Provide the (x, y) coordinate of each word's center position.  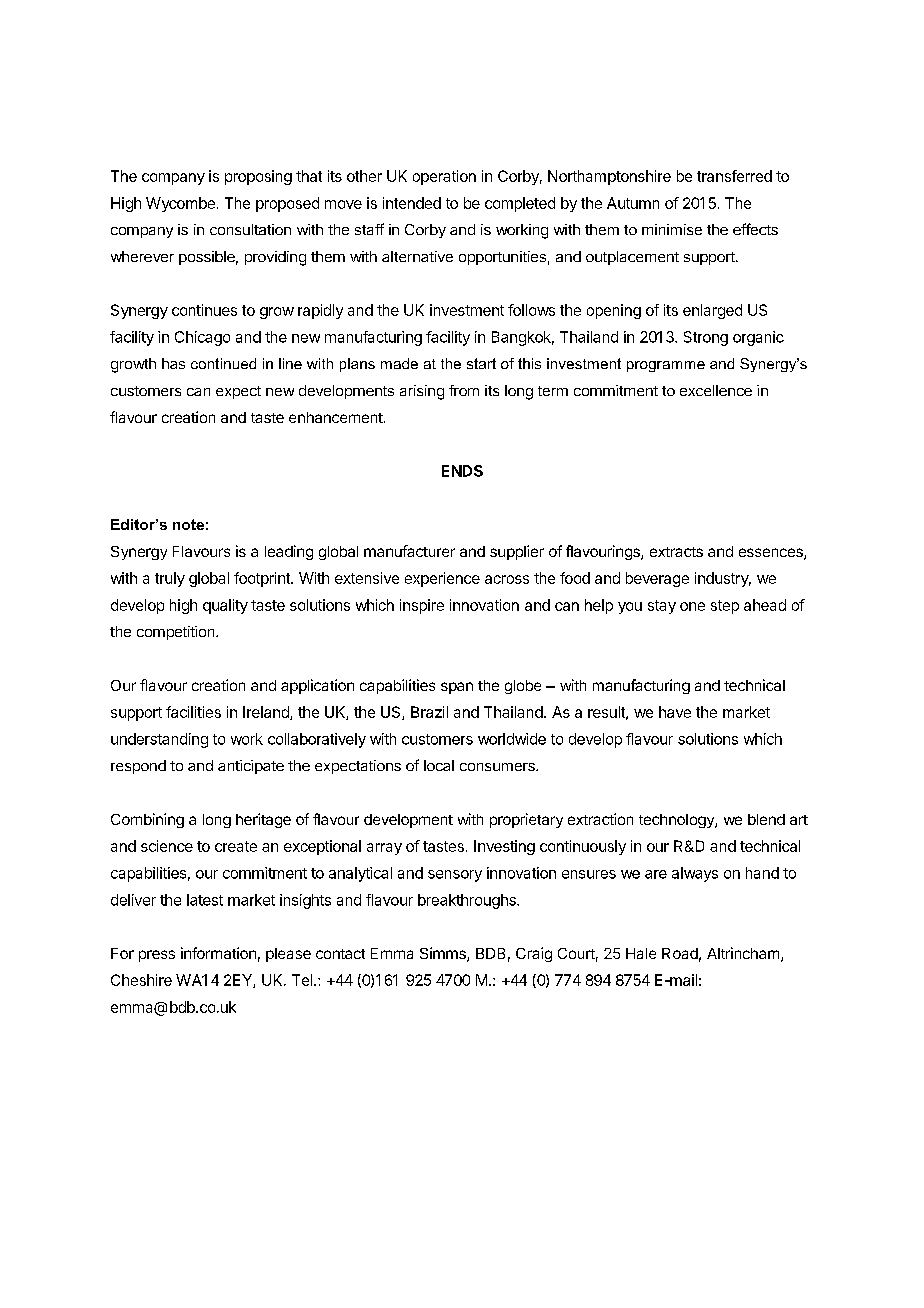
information (218, 953)
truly (170, 579)
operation (444, 177)
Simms (444, 954)
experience (442, 579)
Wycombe (180, 204)
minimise (672, 229)
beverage (657, 579)
